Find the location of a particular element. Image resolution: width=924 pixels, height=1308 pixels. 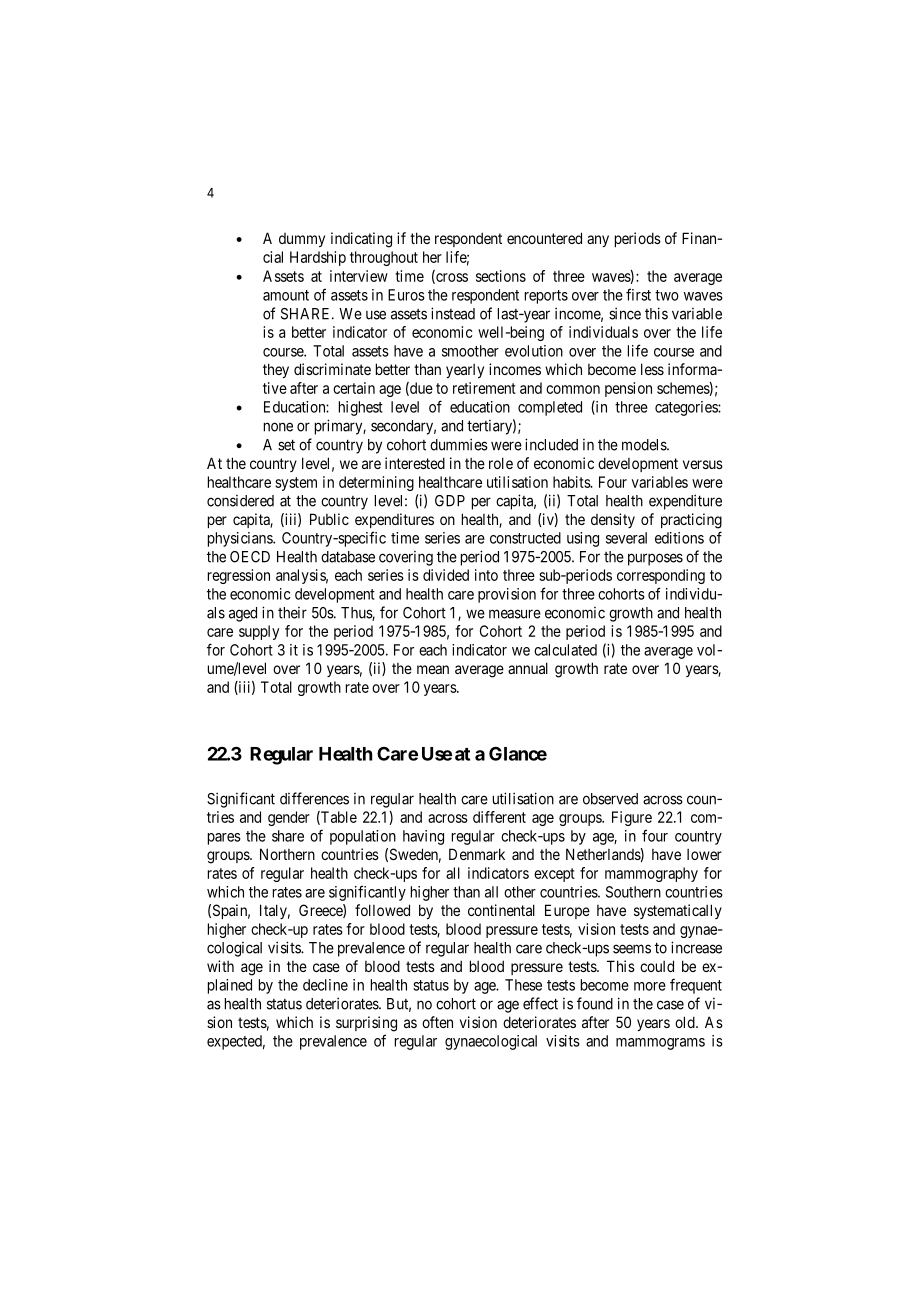

decline is located at coordinates (325, 985).
